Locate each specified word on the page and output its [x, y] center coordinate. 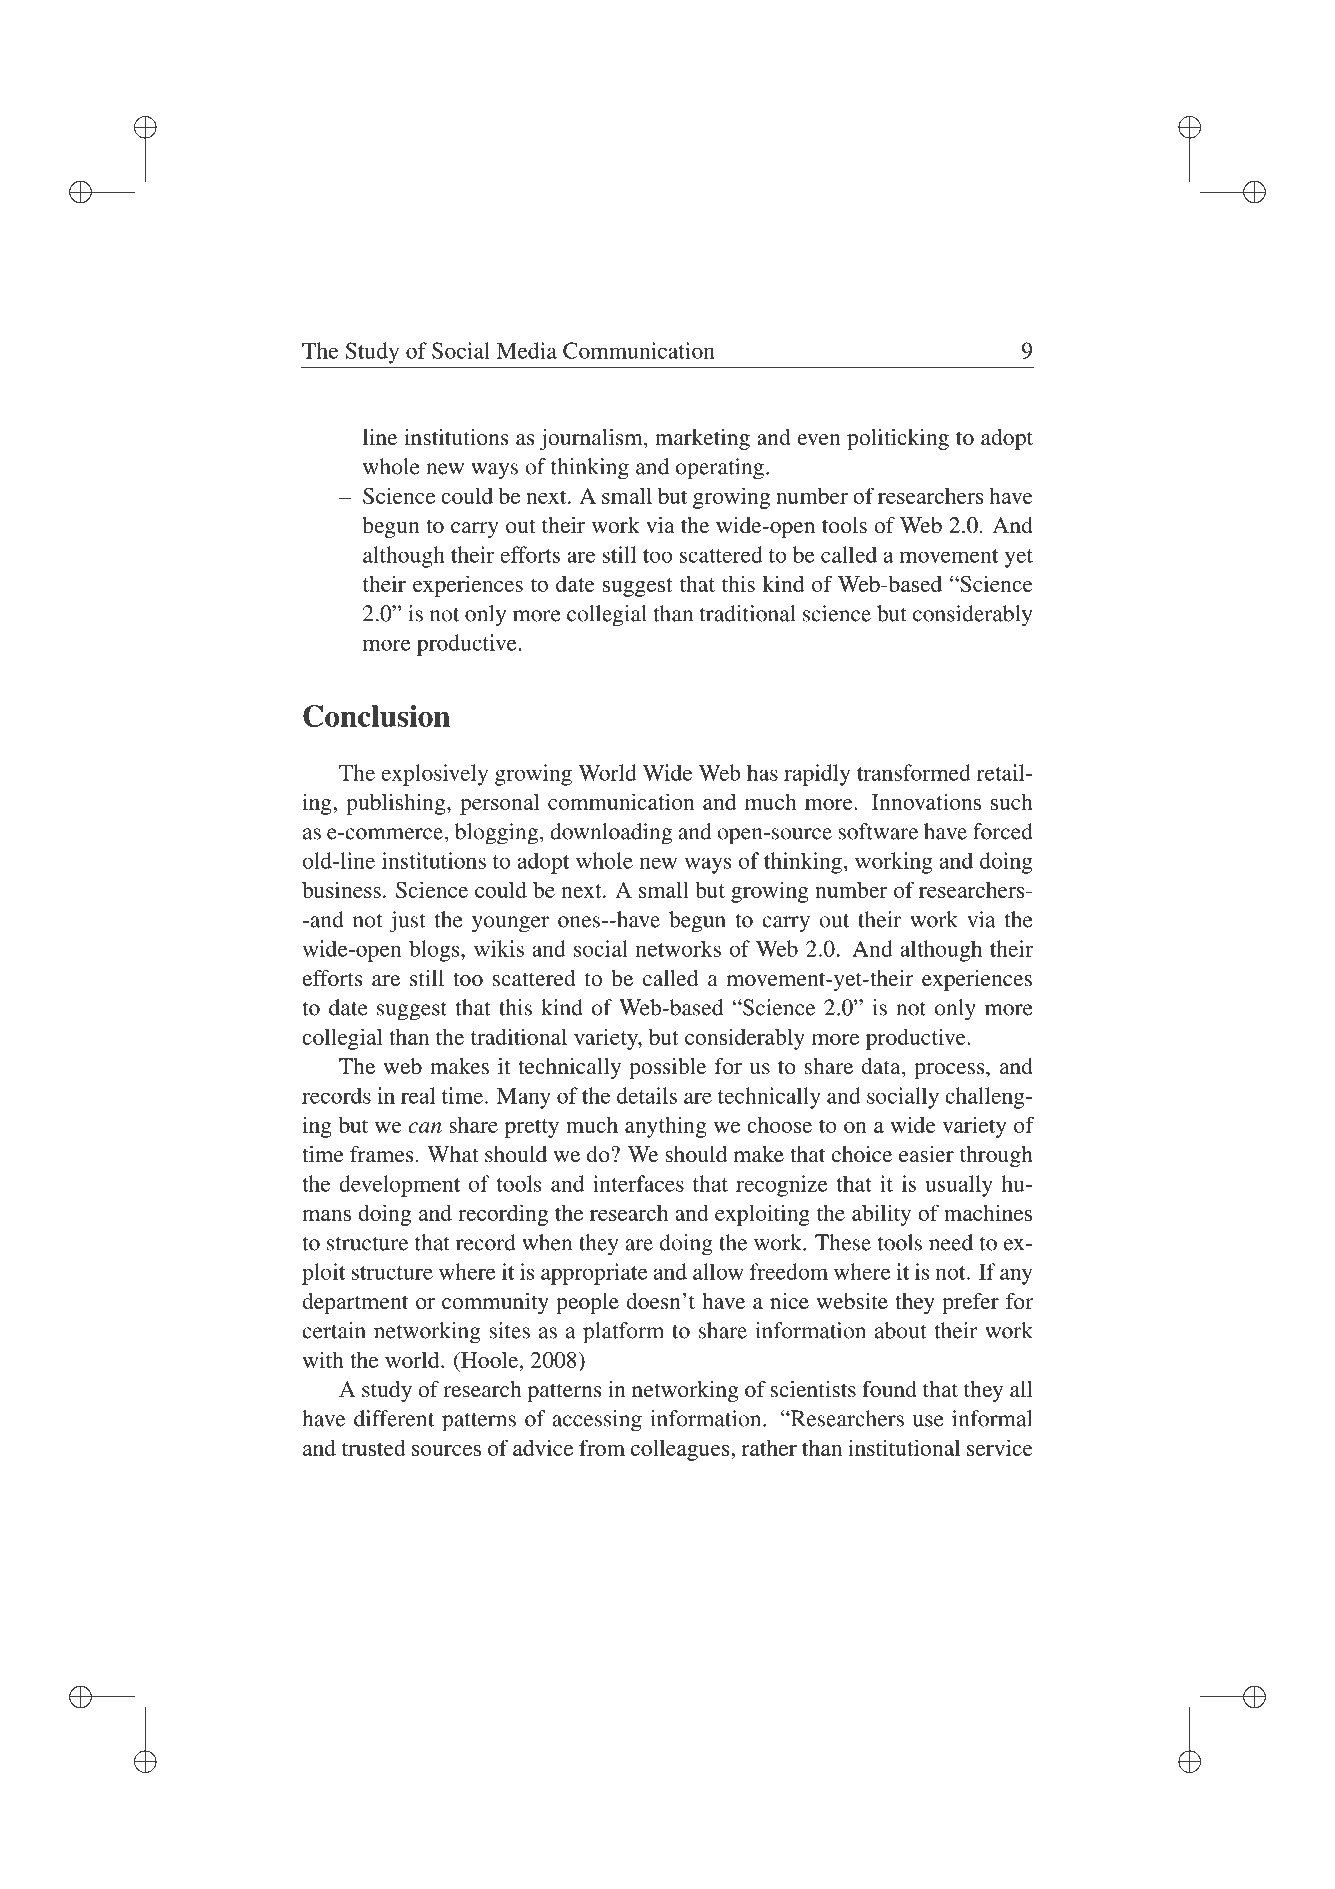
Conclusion [376, 716]
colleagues [681, 1450]
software [878, 831]
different [394, 1418]
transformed [914, 772]
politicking [898, 439]
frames [381, 1154]
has [762, 772]
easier [926, 1154]
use [928, 1421]
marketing [702, 439]
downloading [611, 834]
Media [526, 350]
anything [666, 1127]
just [407, 922]
